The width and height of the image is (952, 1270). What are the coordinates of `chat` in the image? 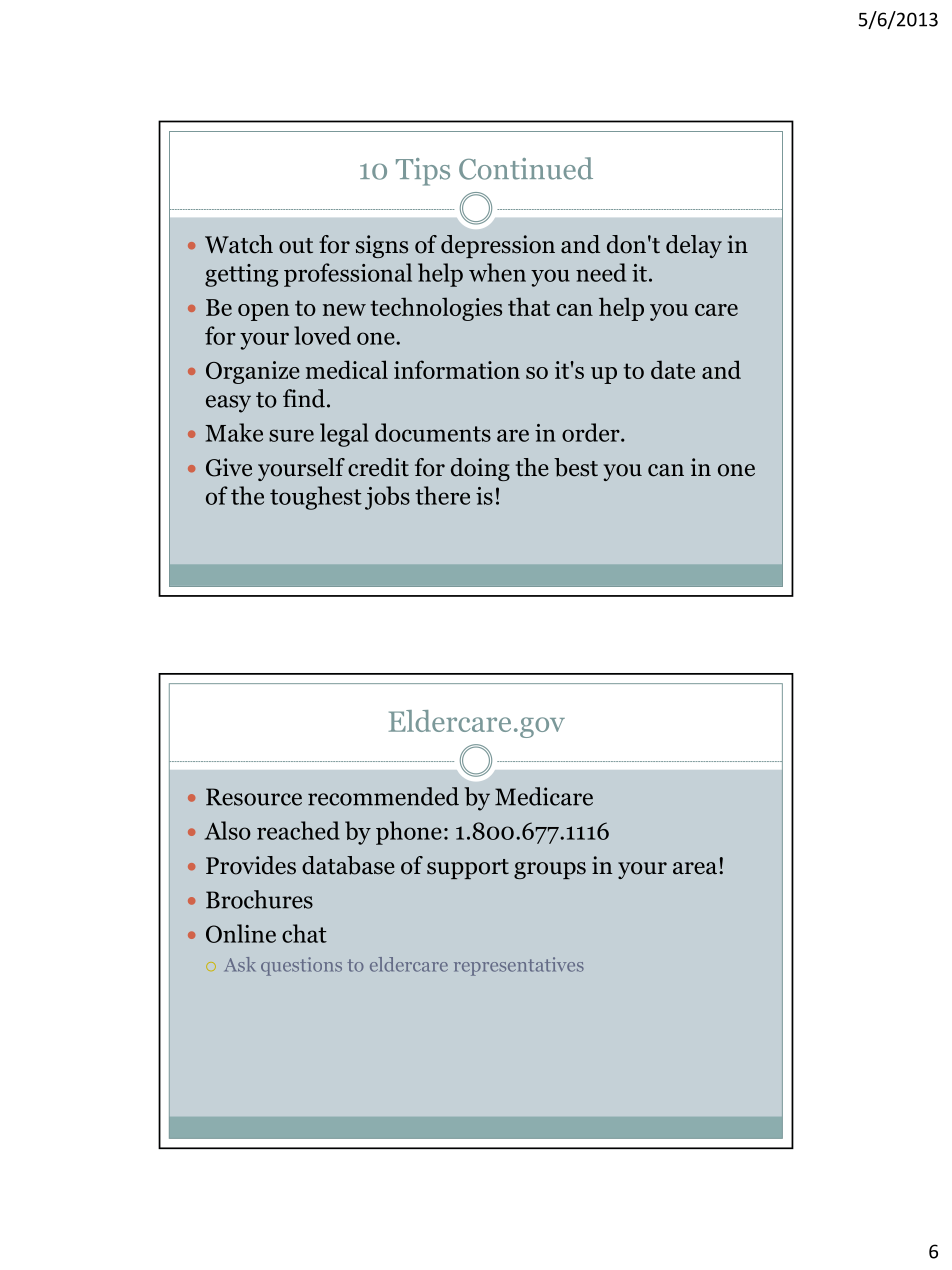 It's located at (304, 933).
